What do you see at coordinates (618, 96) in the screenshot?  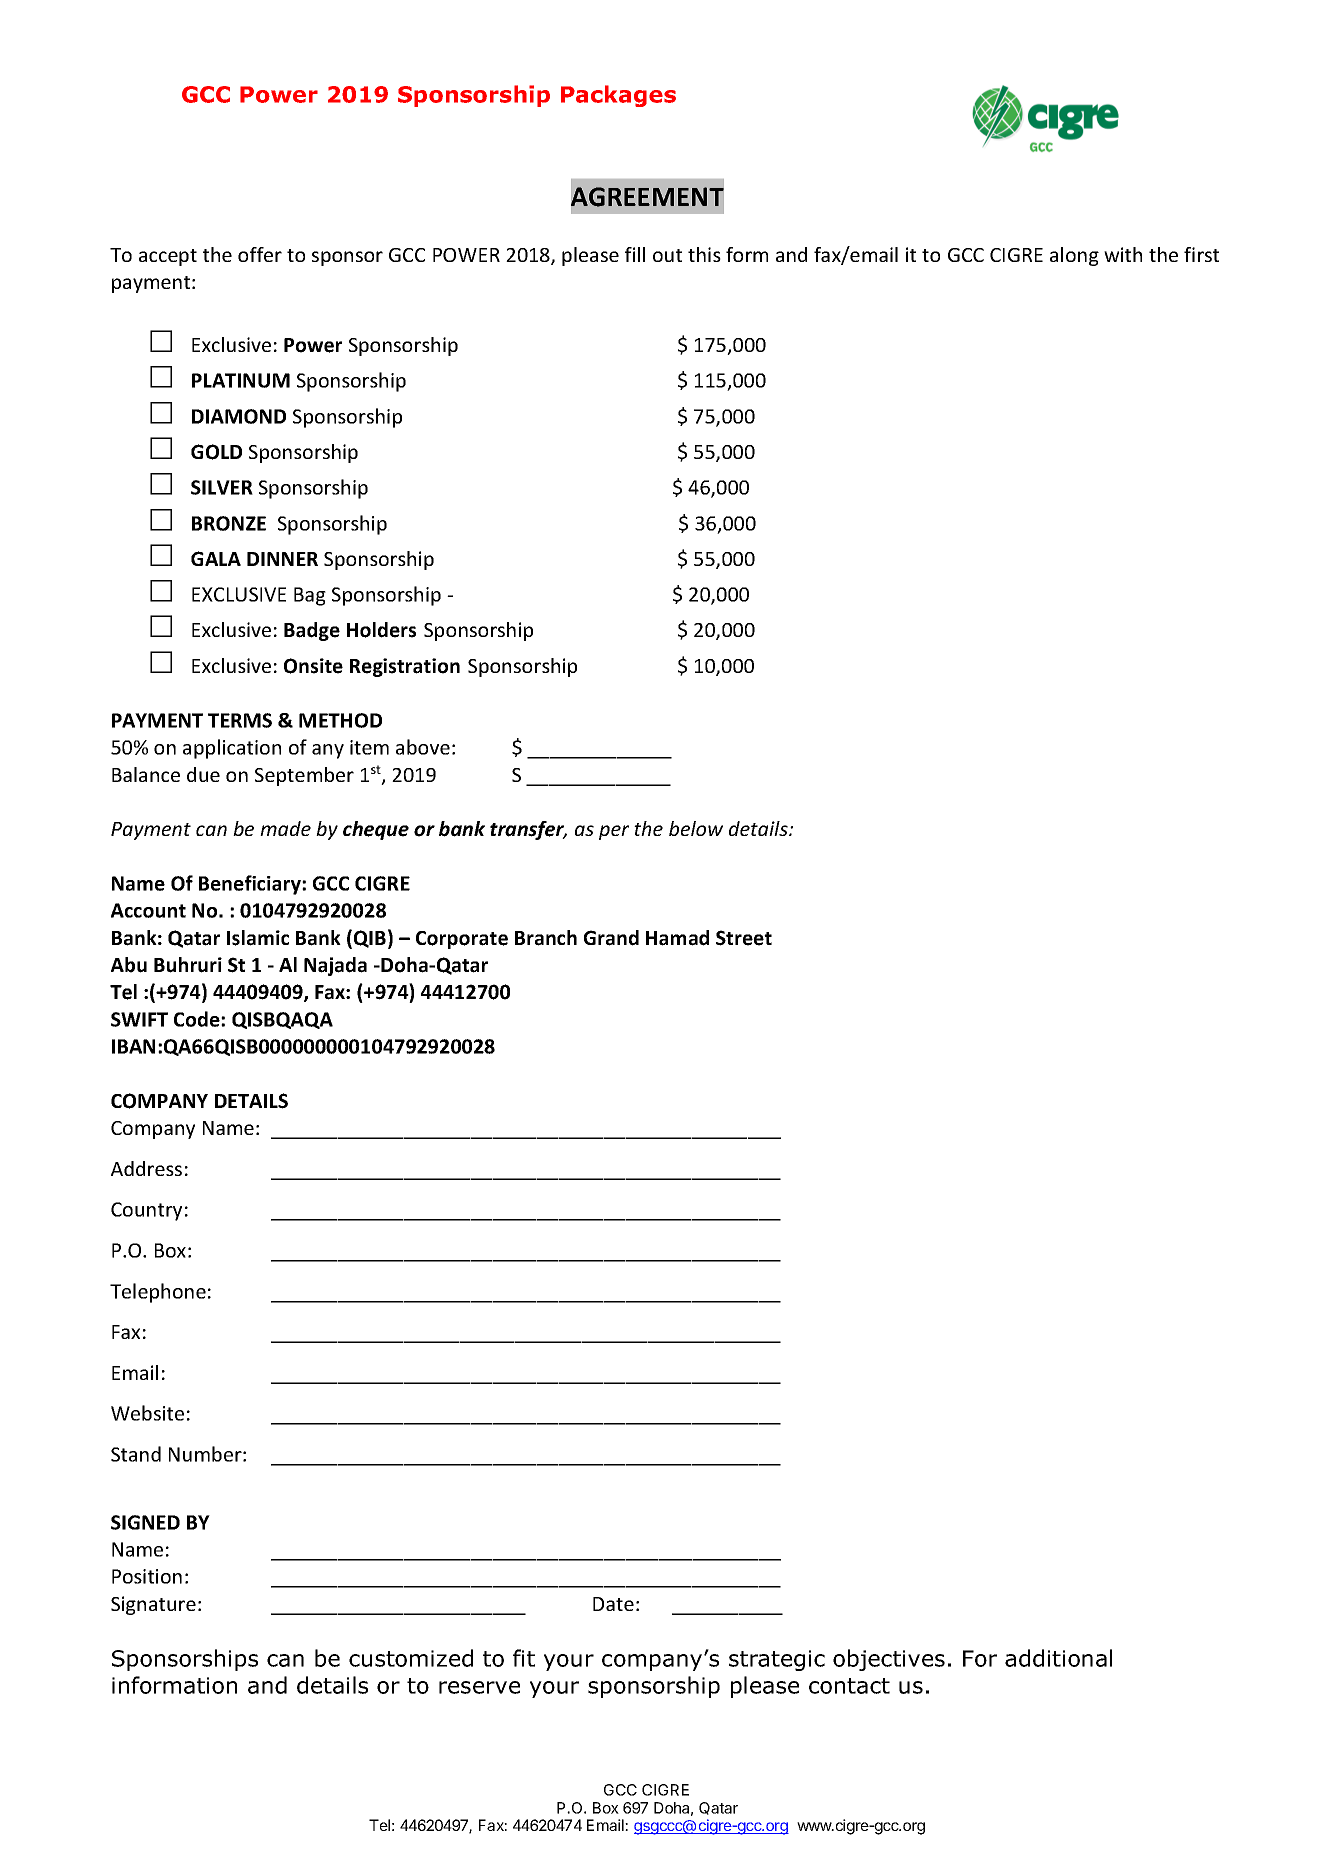 I see `Packages` at bounding box center [618, 96].
